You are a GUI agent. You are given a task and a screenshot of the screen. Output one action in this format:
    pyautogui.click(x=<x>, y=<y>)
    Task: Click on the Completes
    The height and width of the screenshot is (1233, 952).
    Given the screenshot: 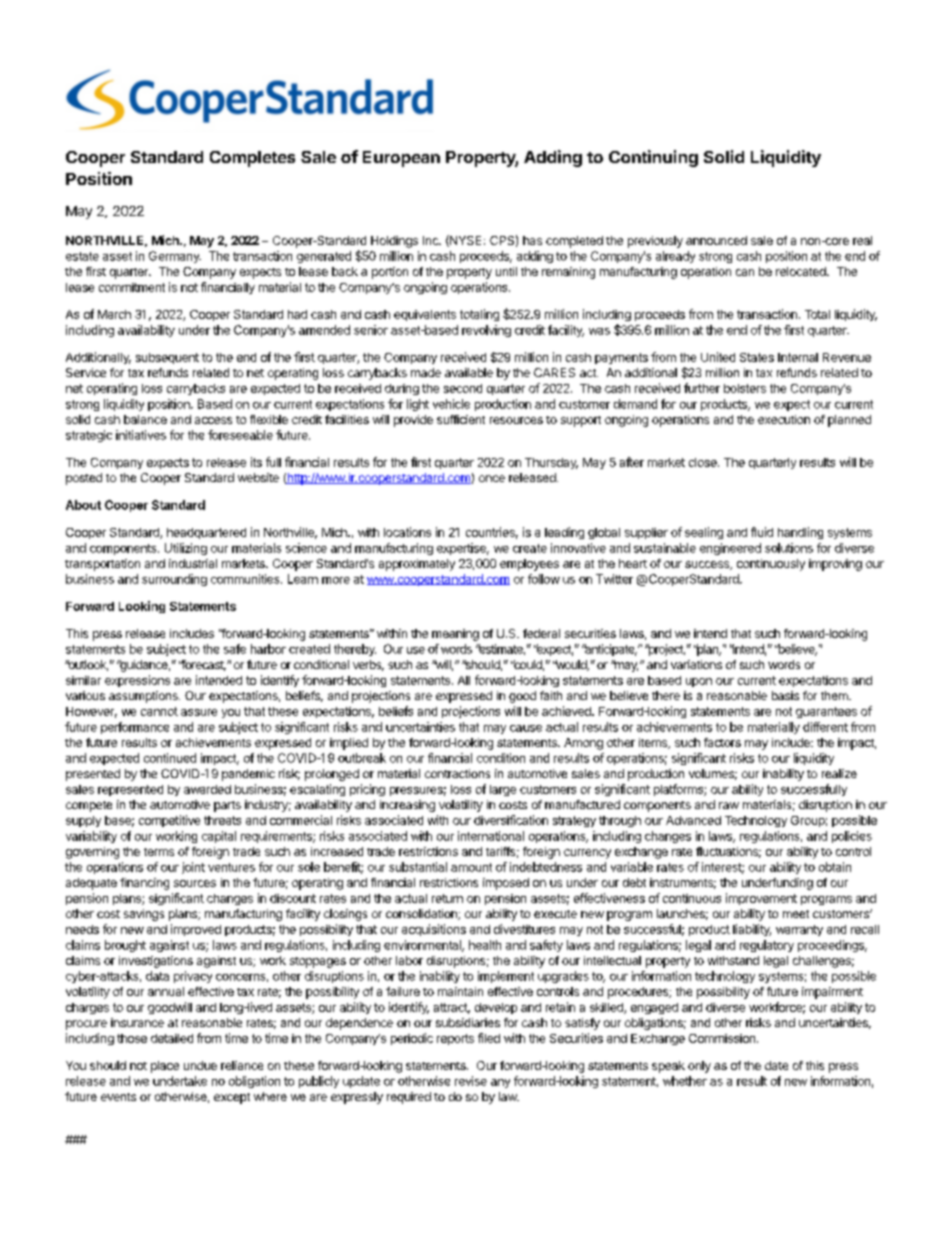 What is the action you would take?
    pyautogui.click(x=252, y=159)
